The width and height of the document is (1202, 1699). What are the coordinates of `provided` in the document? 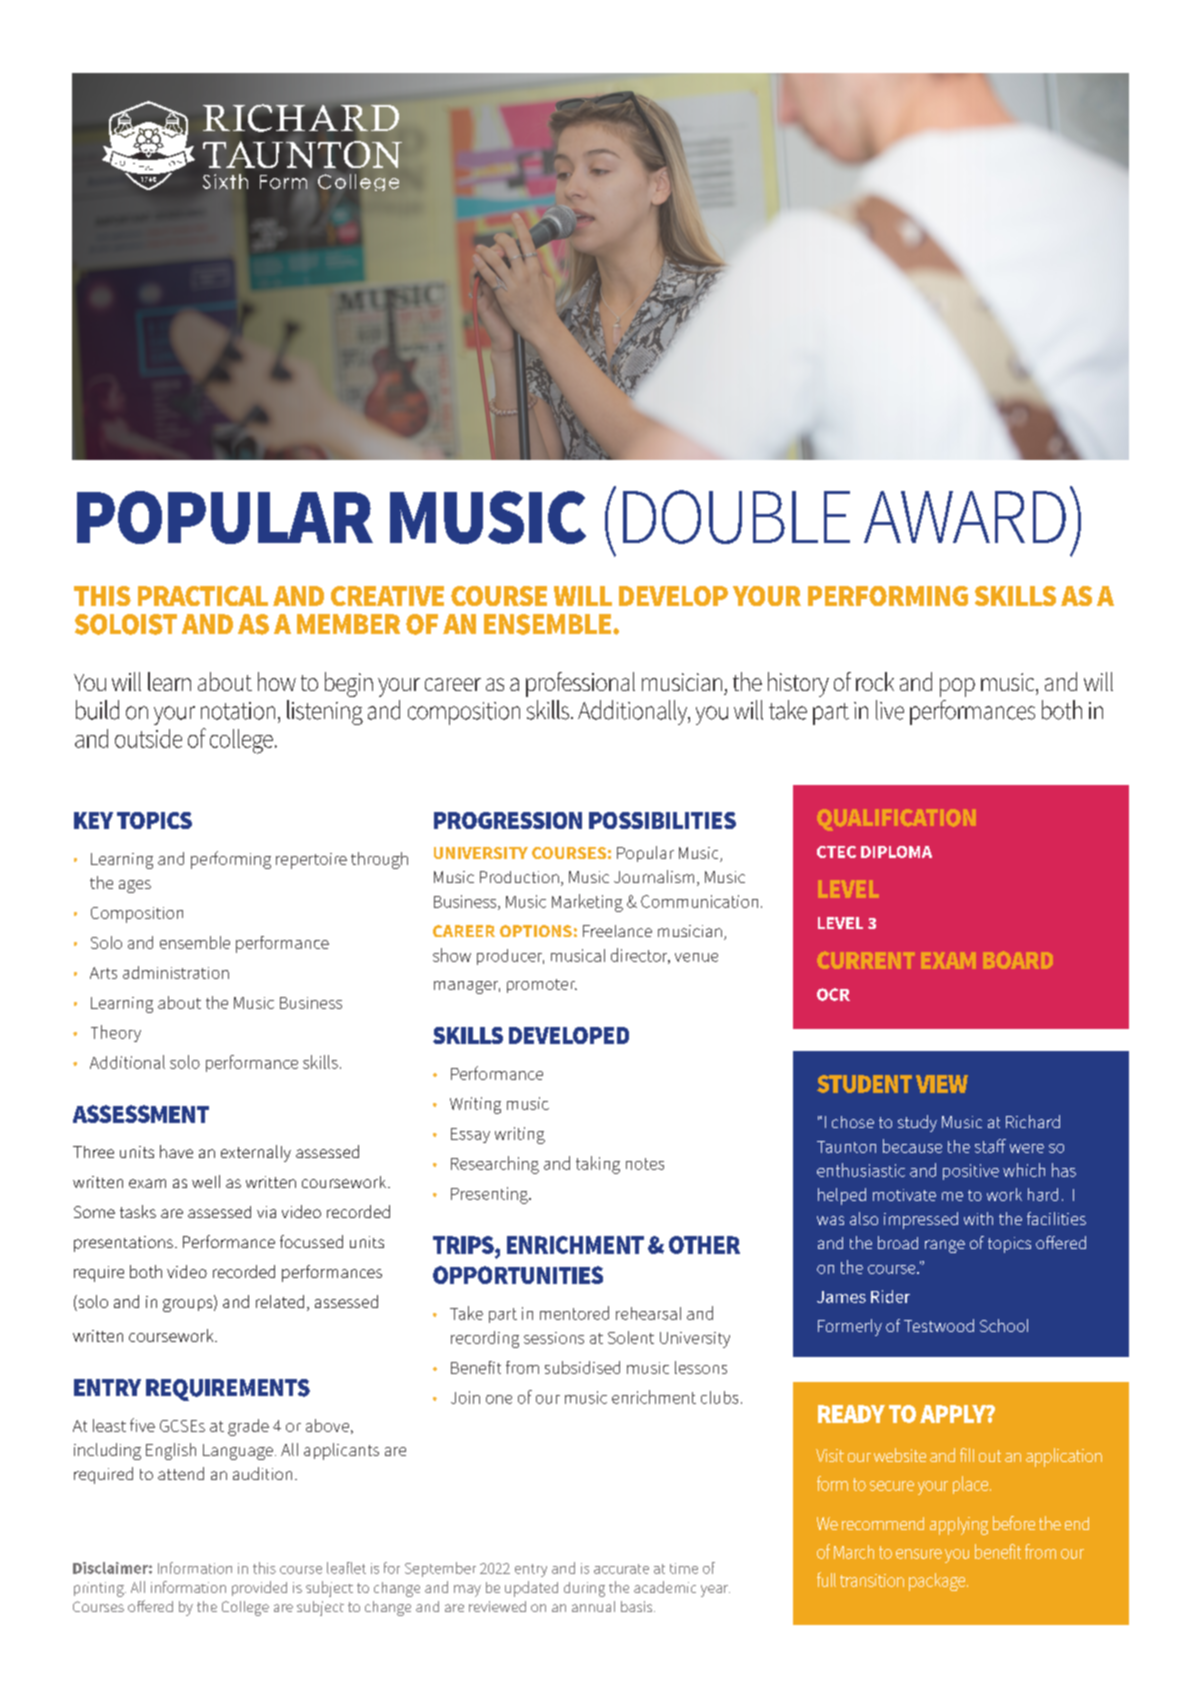 It's located at (259, 1588).
